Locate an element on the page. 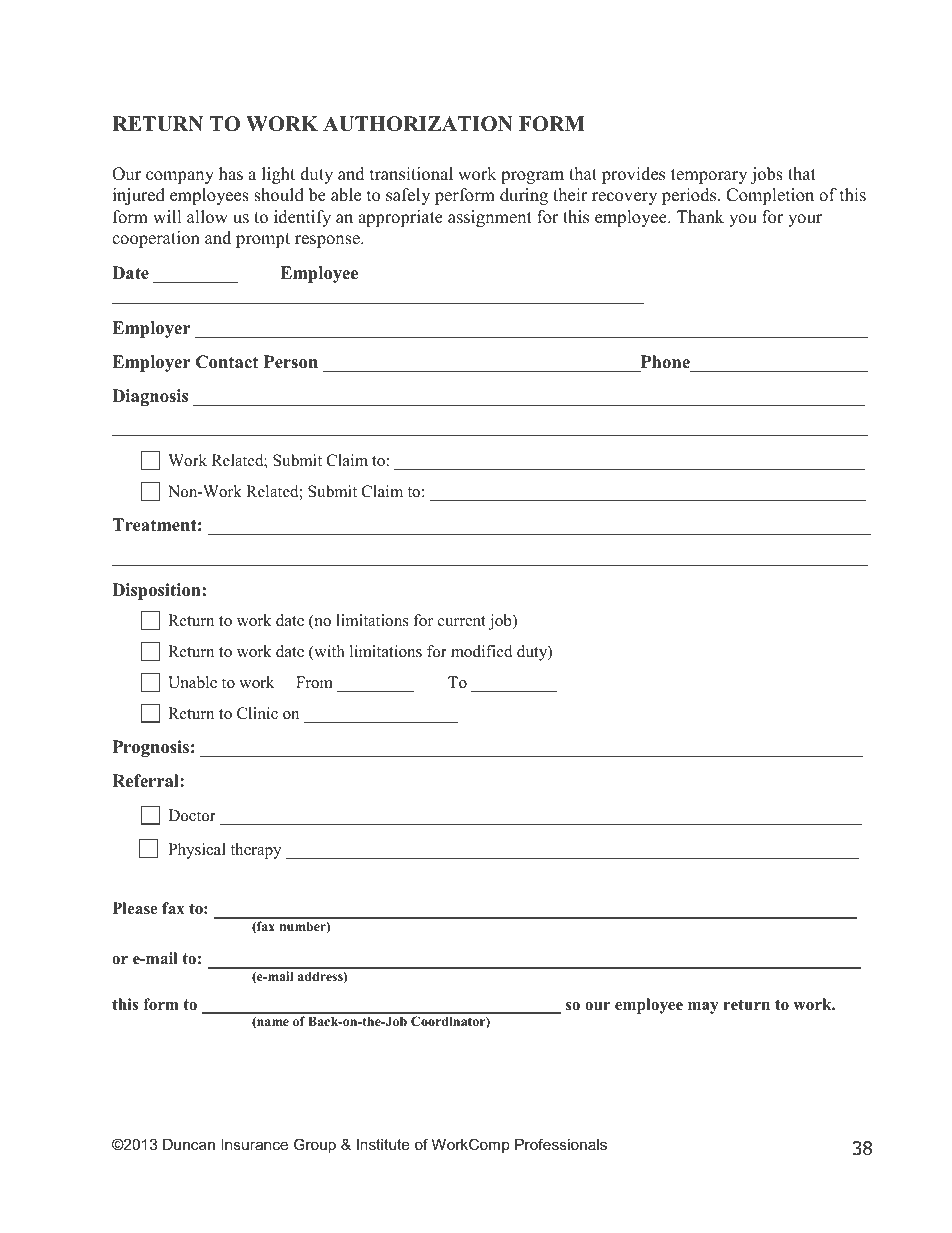 The height and width of the page is (1233, 952). may is located at coordinates (703, 1008).
